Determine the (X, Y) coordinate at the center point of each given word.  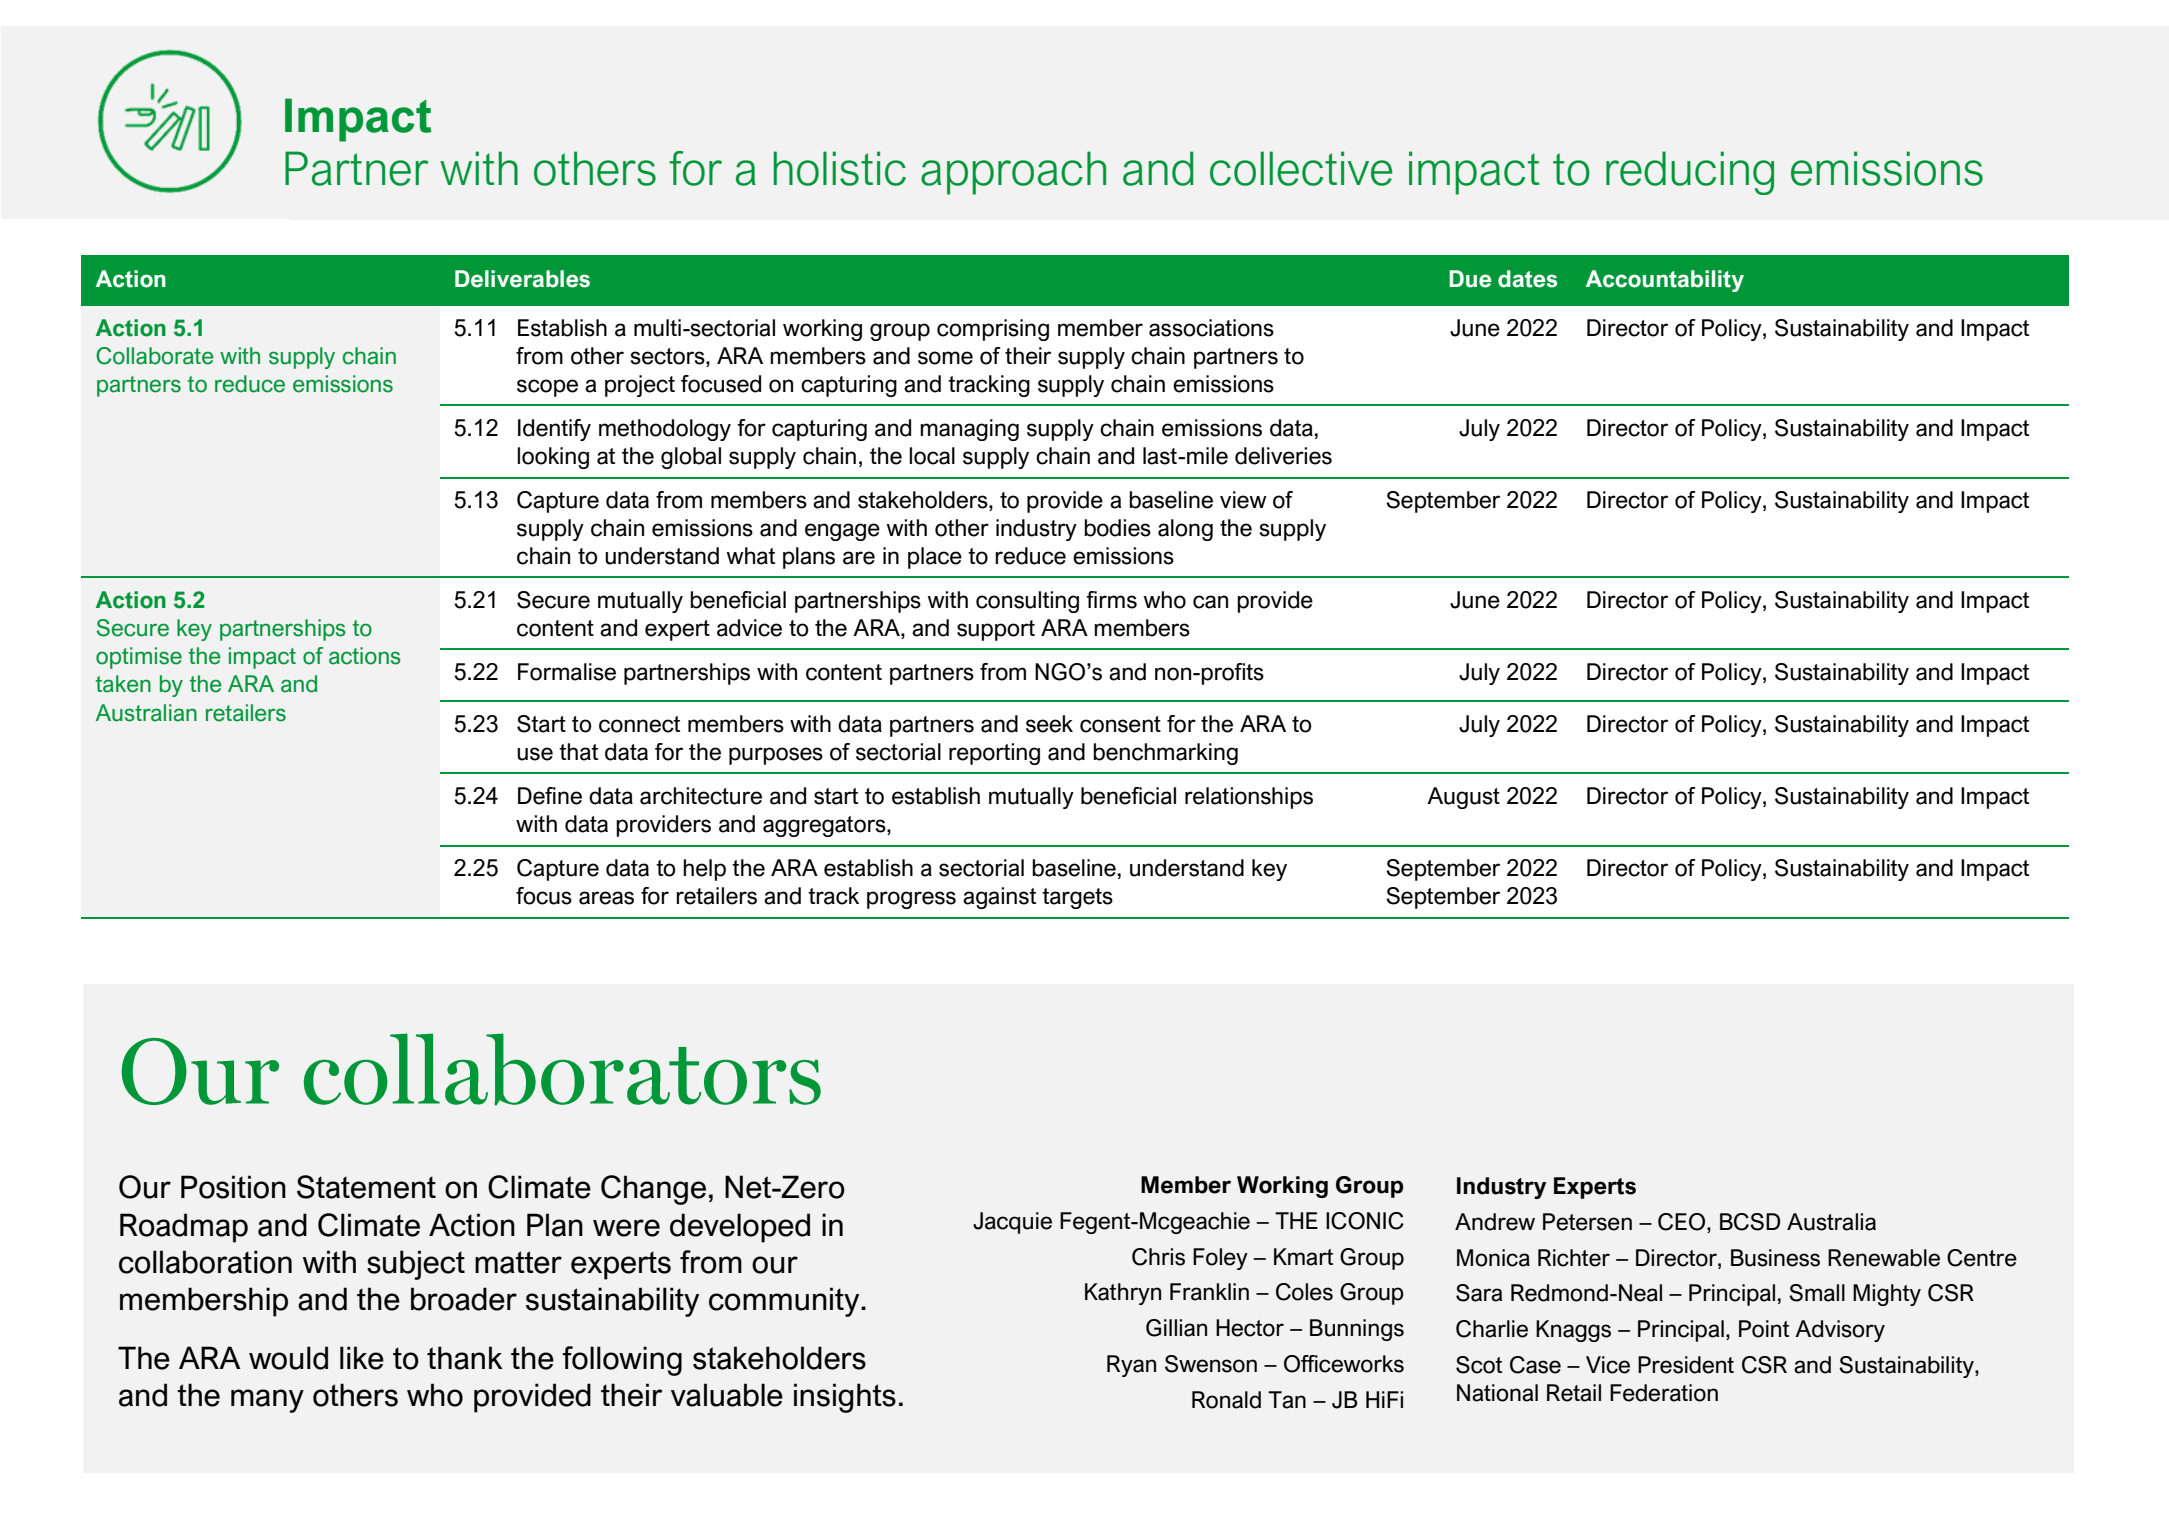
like (362, 1358)
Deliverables (522, 279)
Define (550, 796)
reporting (994, 754)
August (1463, 798)
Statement (366, 1187)
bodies (1117, 528)
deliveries (1283, 456)
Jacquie (1012, 1223)
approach (1013, 173)
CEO (1683, 1222)
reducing (1690, 173)
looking (553, 458)
